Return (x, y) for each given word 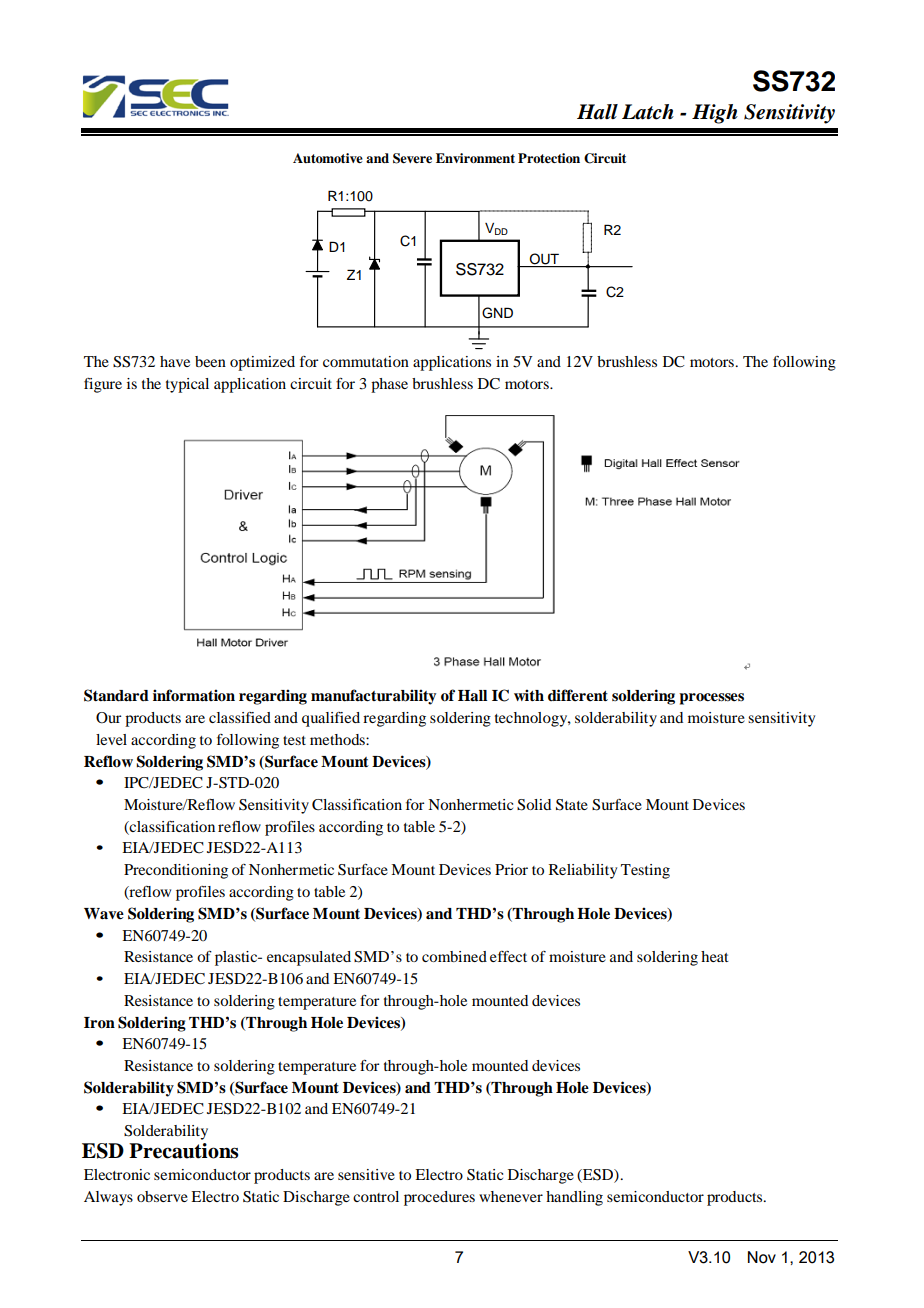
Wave (104, 914)
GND (497, 313)
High (715, 114)
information (194, 695)
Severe (412, 158)
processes (711, 699)
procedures (439, 1198)
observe (162, 1196)
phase (389, 385)
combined (454, 956)
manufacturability (373, 697)
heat (715, 956)
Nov (762, 1257)
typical (187, 385)
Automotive (328, 158)
